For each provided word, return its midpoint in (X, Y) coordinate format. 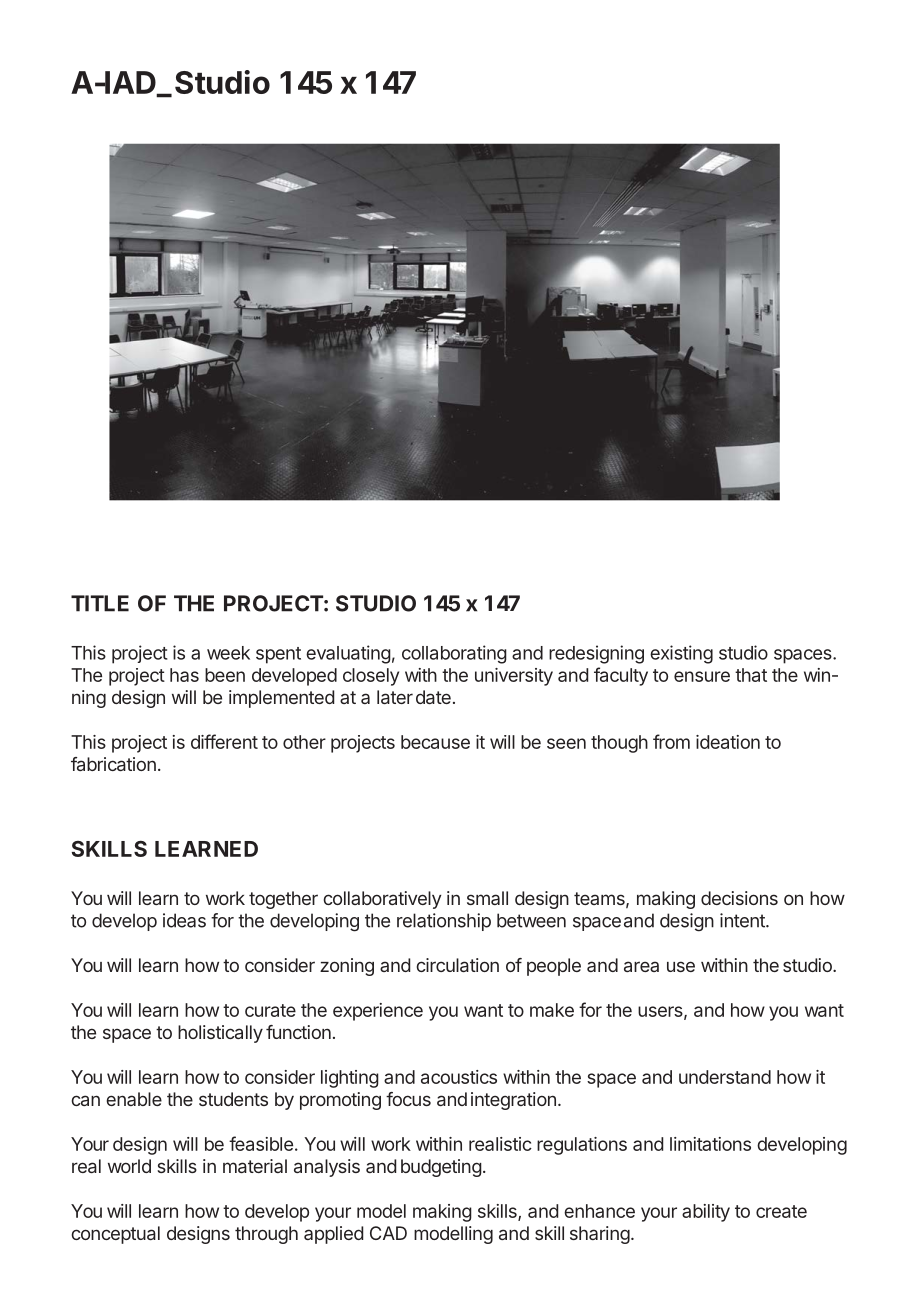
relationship (444, 922)
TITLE (100, 603)
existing (681, 654)
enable (134, 1099)
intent (743, 920)
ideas (184, 920)
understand (725, 1077)
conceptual (115, 1235)
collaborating (454, 654)
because (435, 742)
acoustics (459, 1077)
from (671, 741)
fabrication (113, 764)
